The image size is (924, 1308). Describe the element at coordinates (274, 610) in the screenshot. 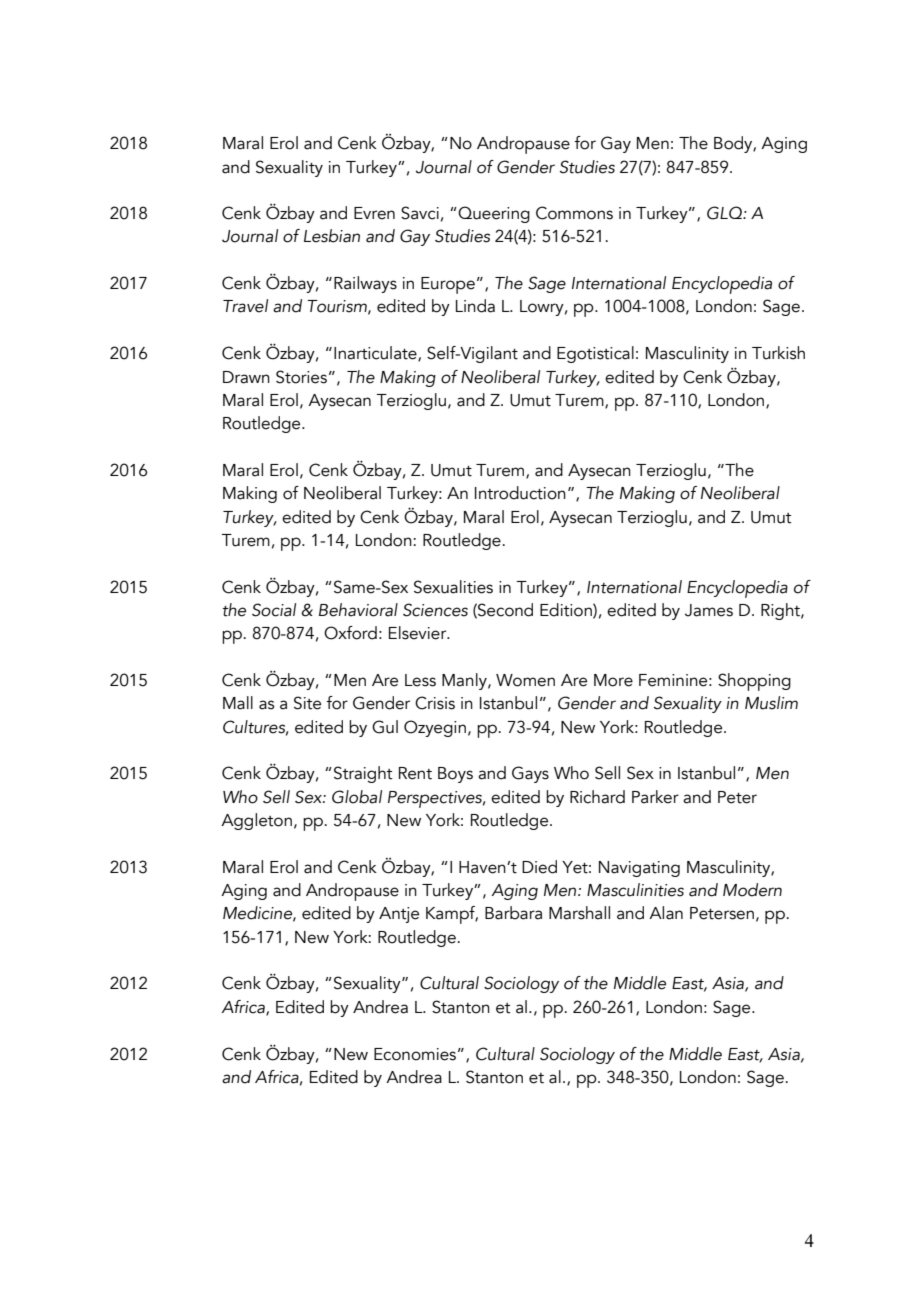

I see `Social` at that location.
